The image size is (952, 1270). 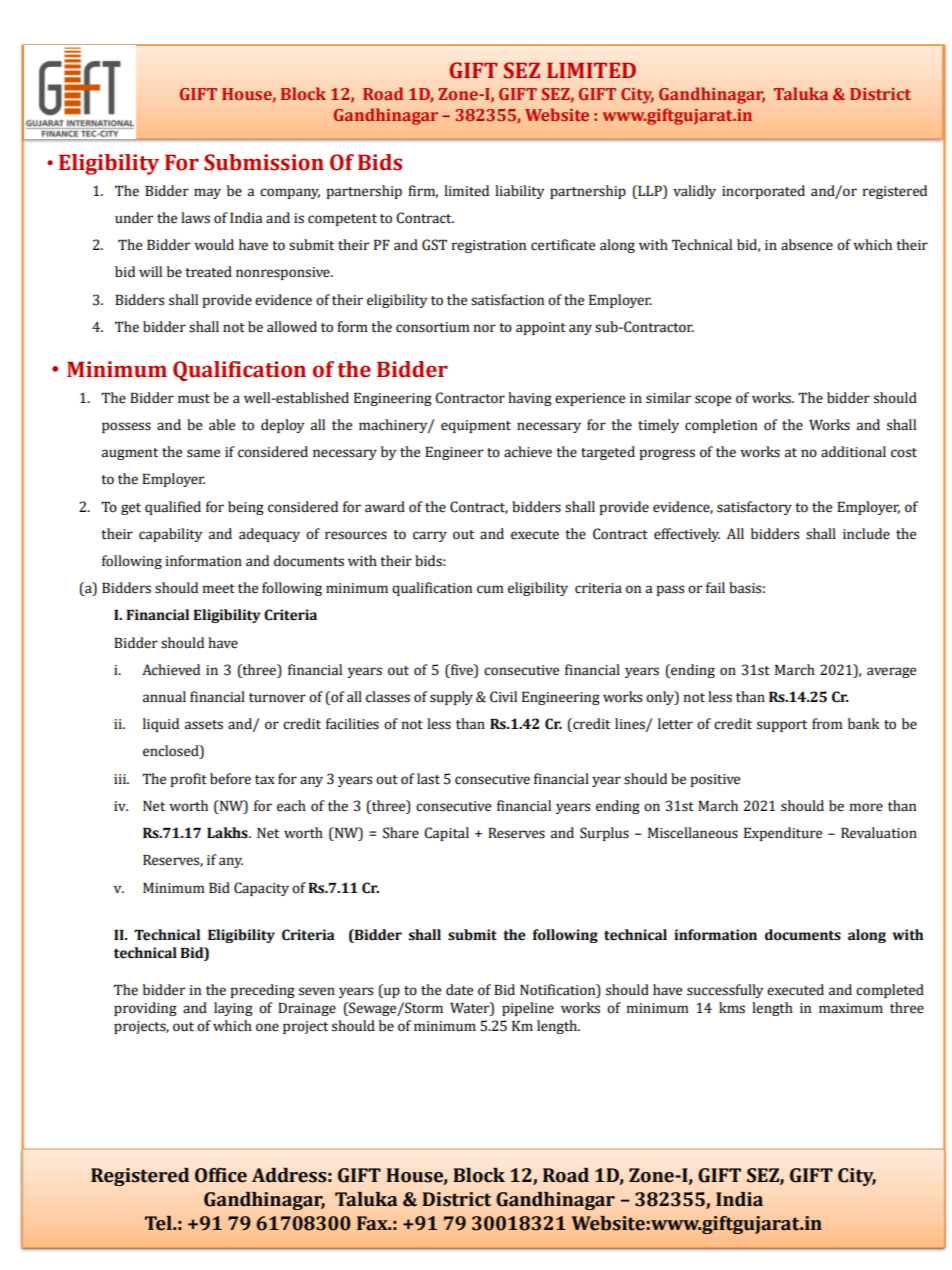 What do you see at coordinates (783, 834) in the screenshot?
I see `Expenditure` at bounding box center [783, 834].
